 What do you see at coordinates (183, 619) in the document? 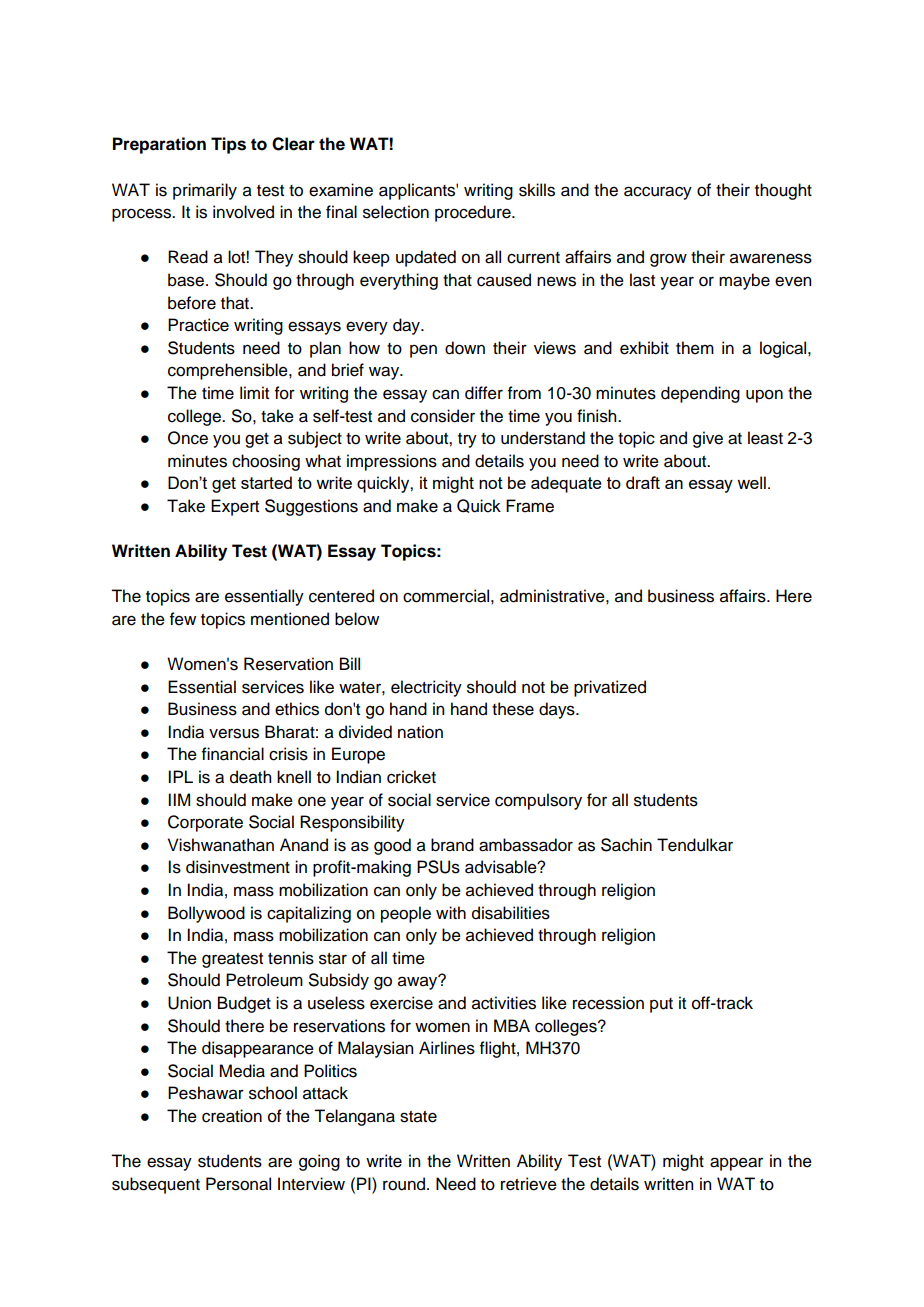
I see `few` at bounding box center [183, 619].
